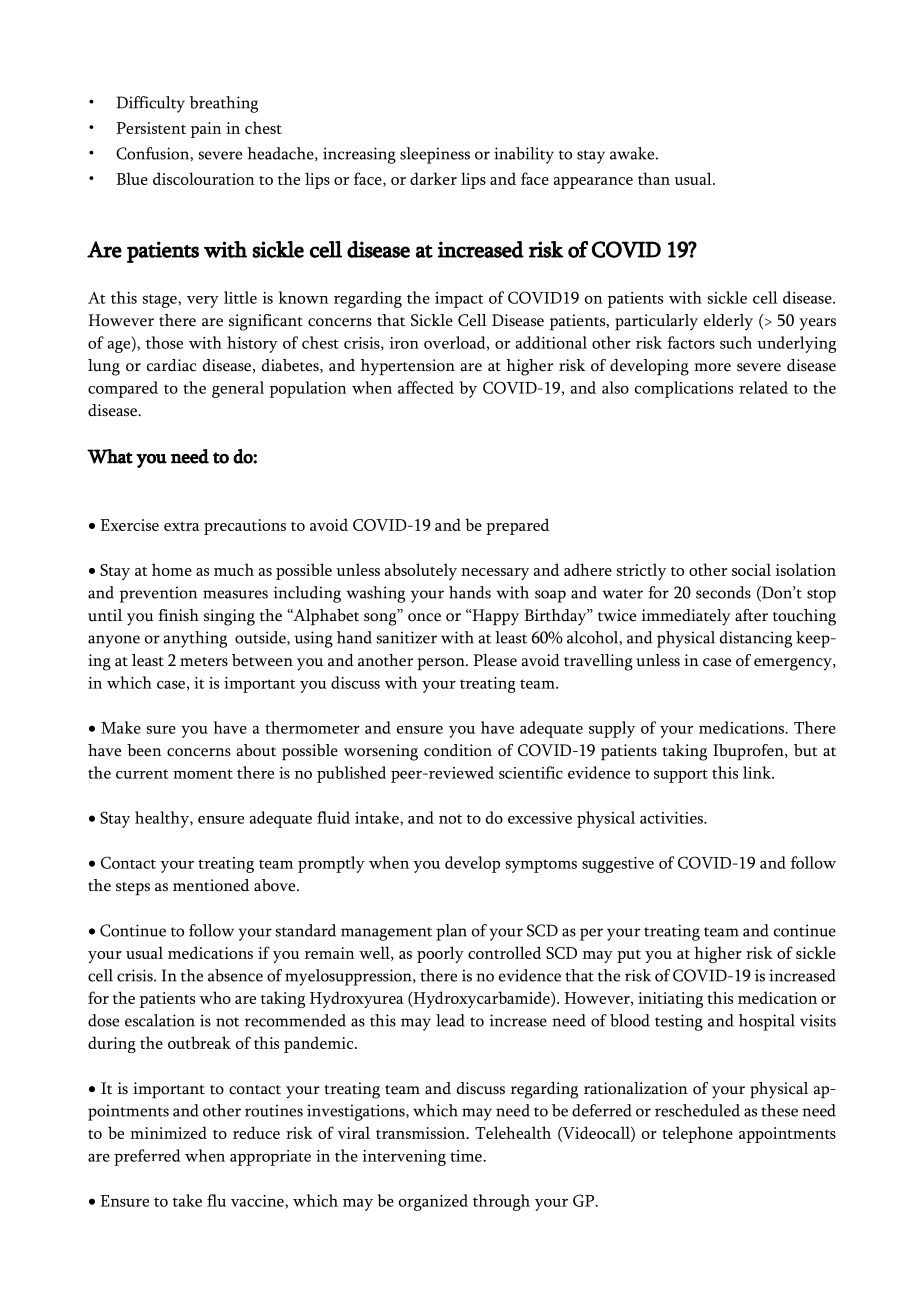  I want to click on mentioned, so click(211, 885).
